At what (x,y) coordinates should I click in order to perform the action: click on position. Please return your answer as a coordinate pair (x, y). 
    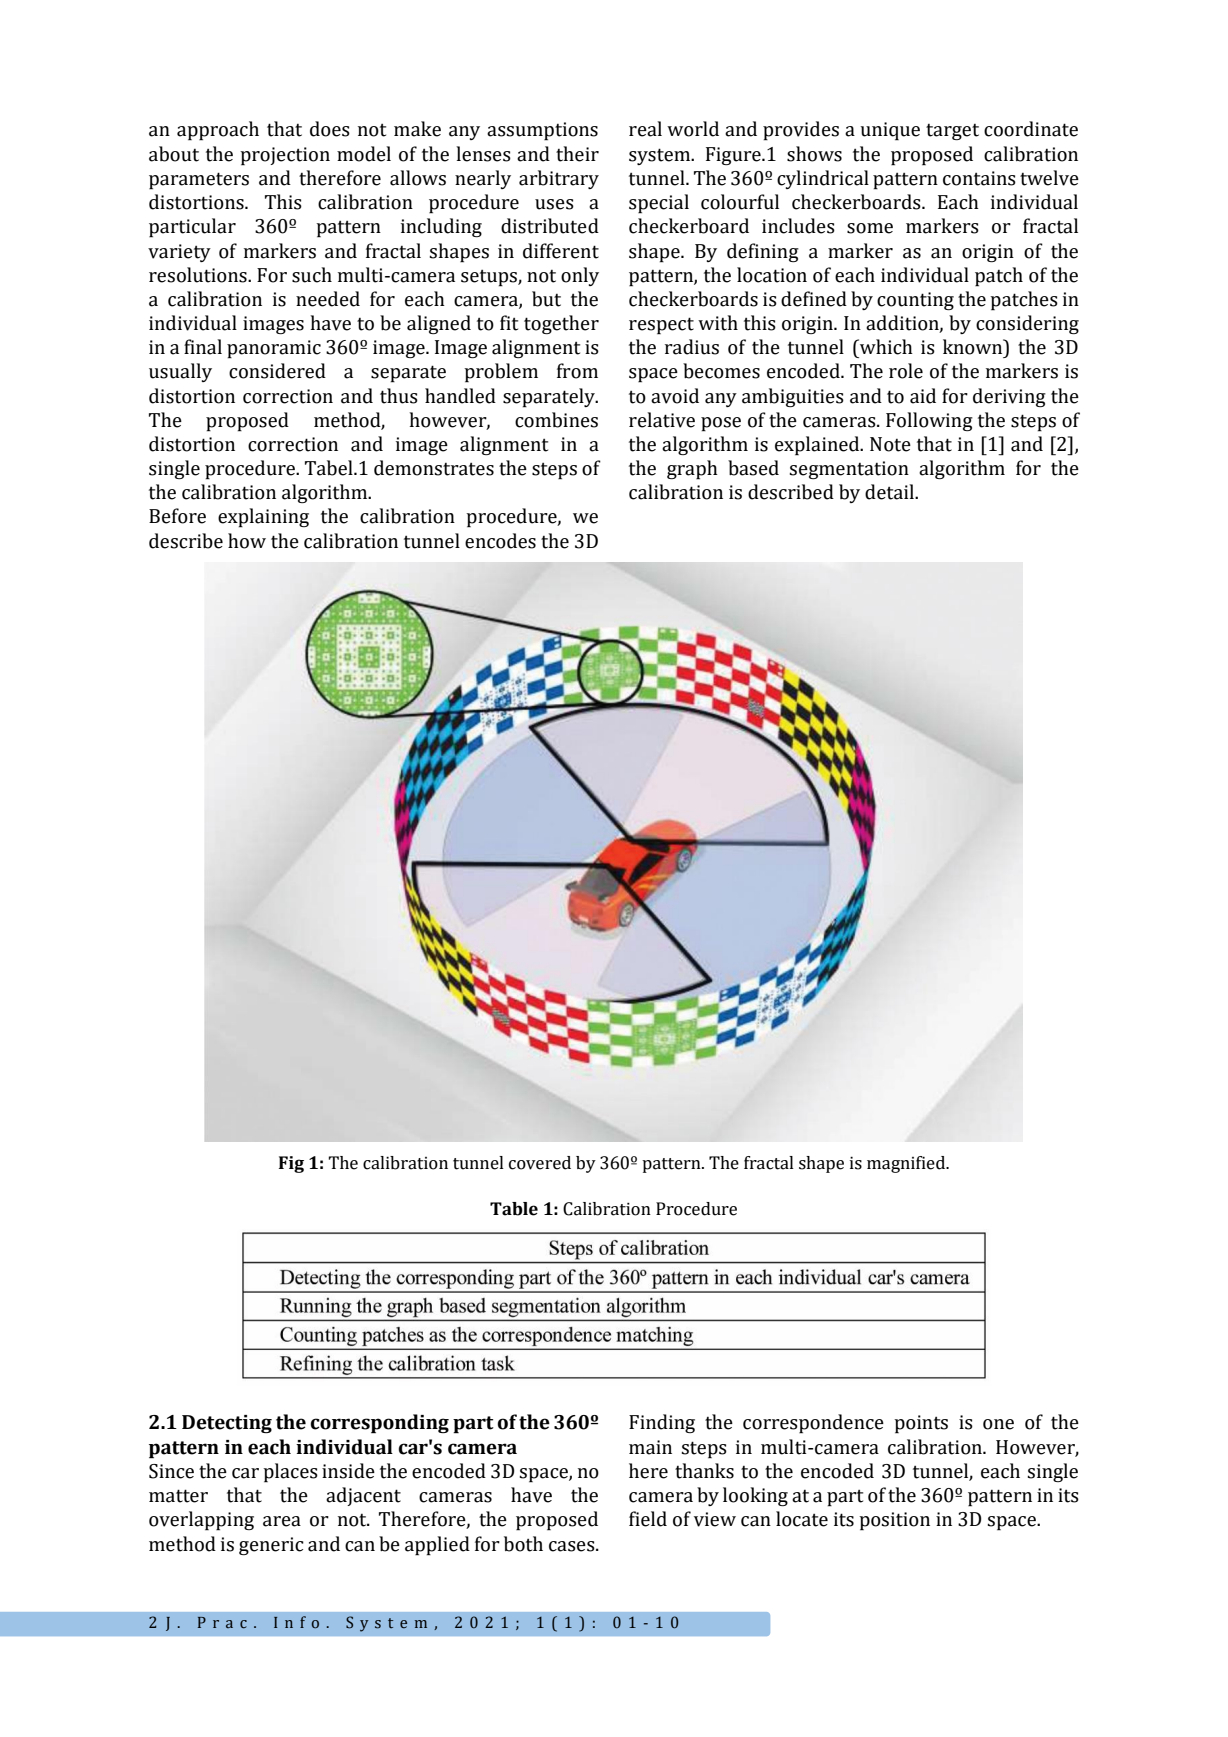
    Looking at the image, I should click on (894, 1521).
